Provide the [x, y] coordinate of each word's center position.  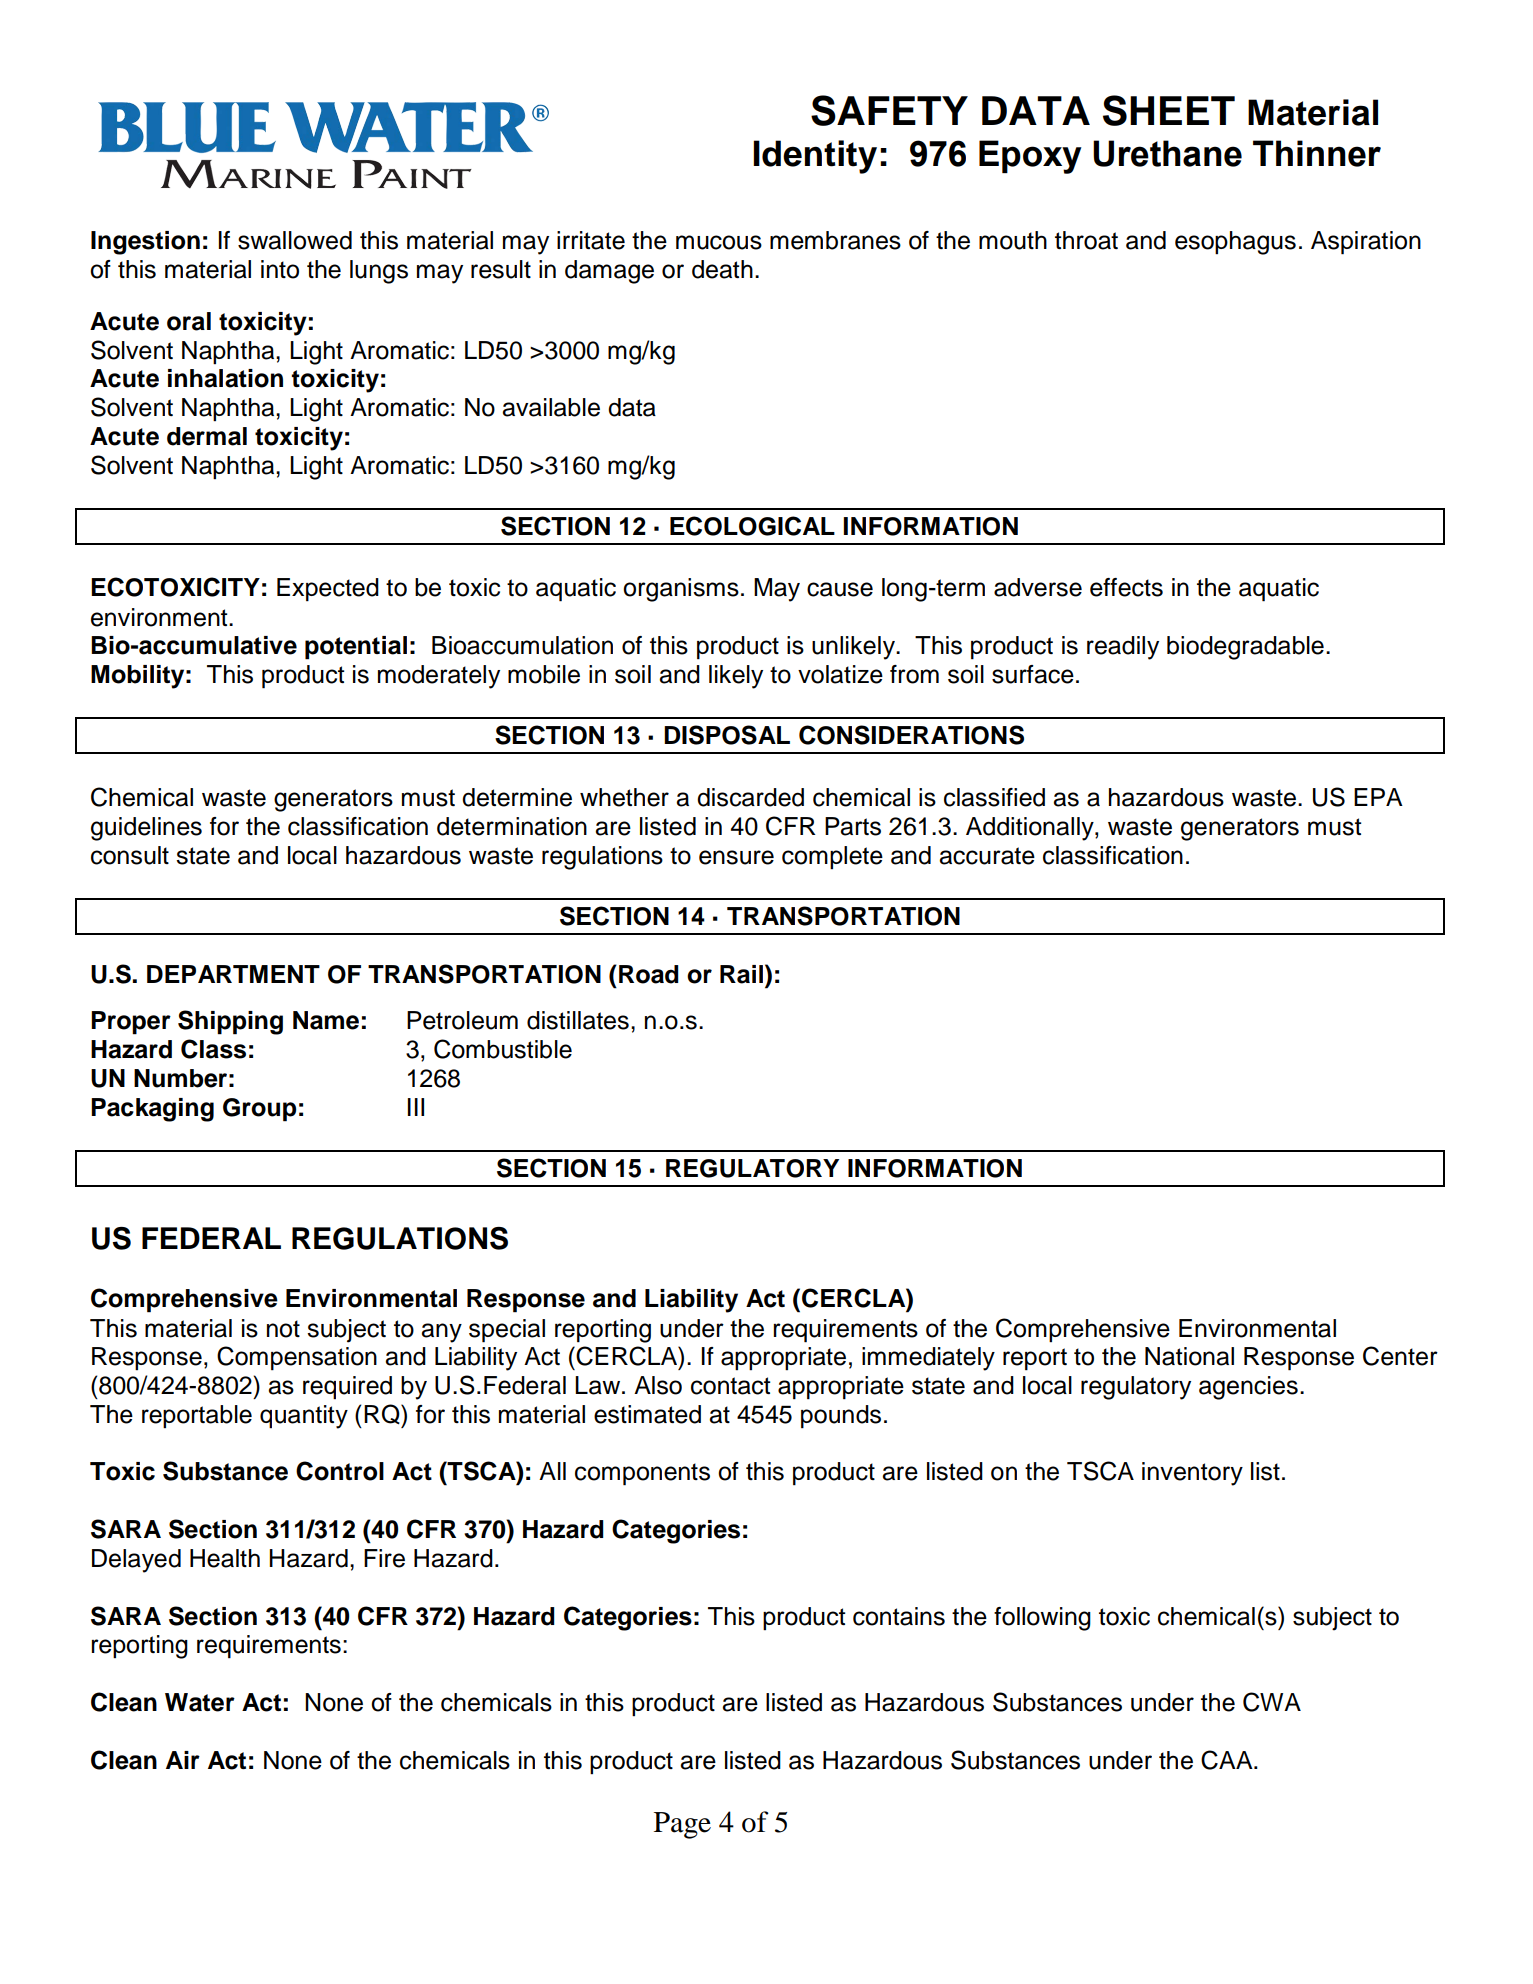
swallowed [295, 240]
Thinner [1317, 153]
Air [183, 1760]
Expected [328, 590]
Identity [815, 157]
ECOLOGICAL [752, 526]
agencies [1248, 1388]
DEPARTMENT [233, 974]
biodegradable [1245, 648]
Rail [741, 974]
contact [730, 1386]
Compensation [297, 1358]
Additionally [1031, 829]
